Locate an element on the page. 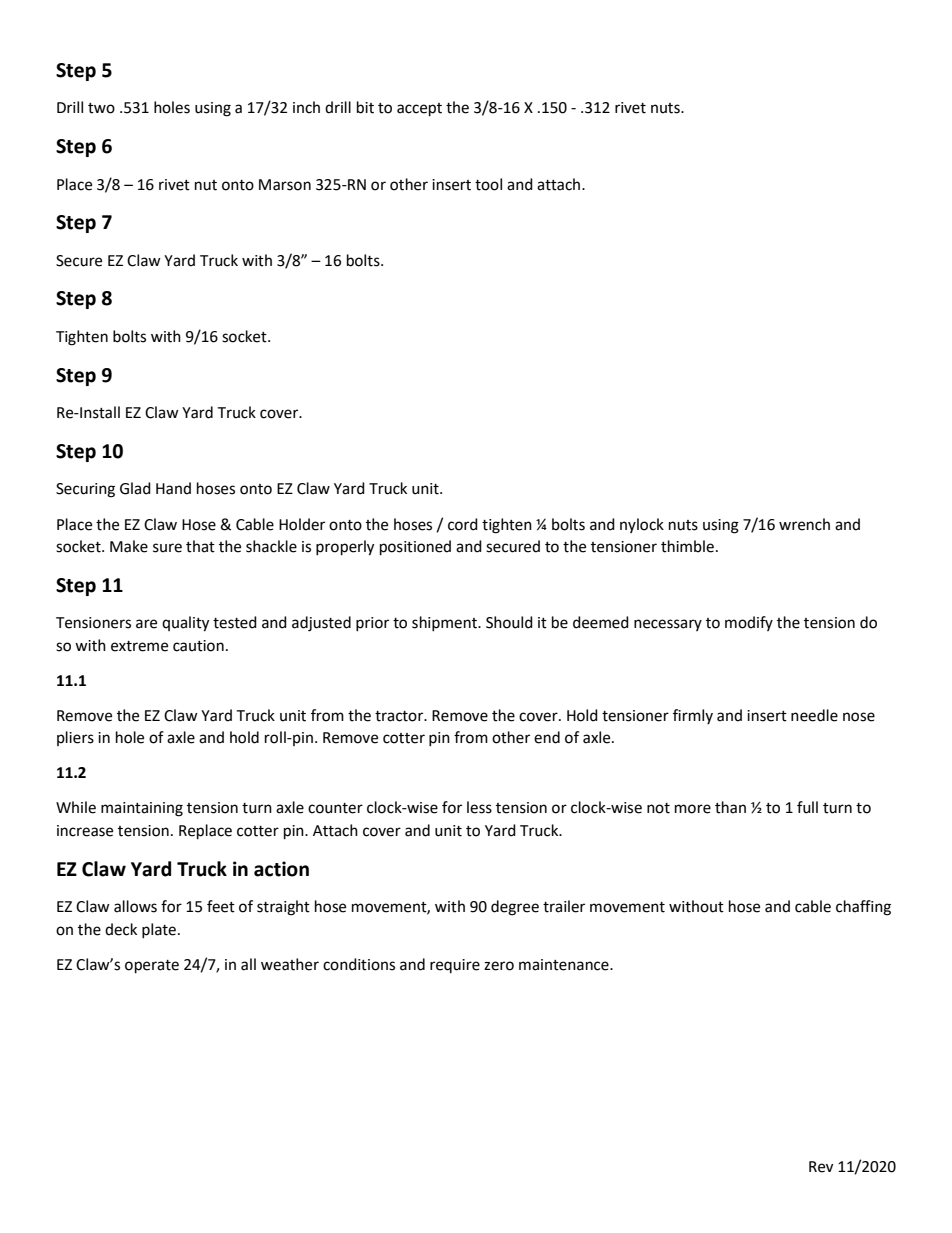 Image resolution: width=952 pixels, height=1233 pixels. operate is located at coordinates (152, 967).
